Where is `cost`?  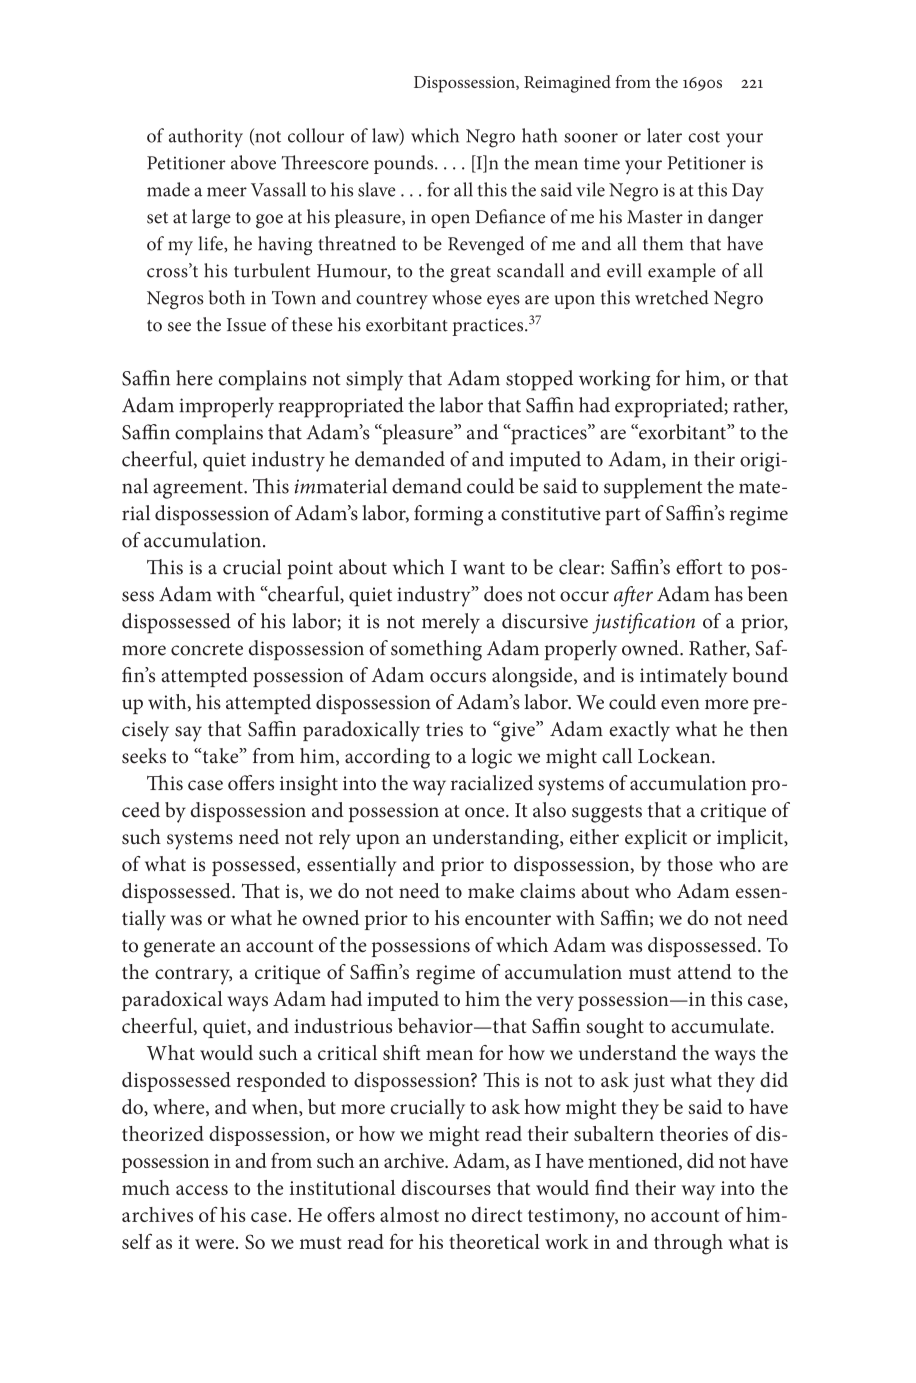 cost is located at coordinates (704, 137).
